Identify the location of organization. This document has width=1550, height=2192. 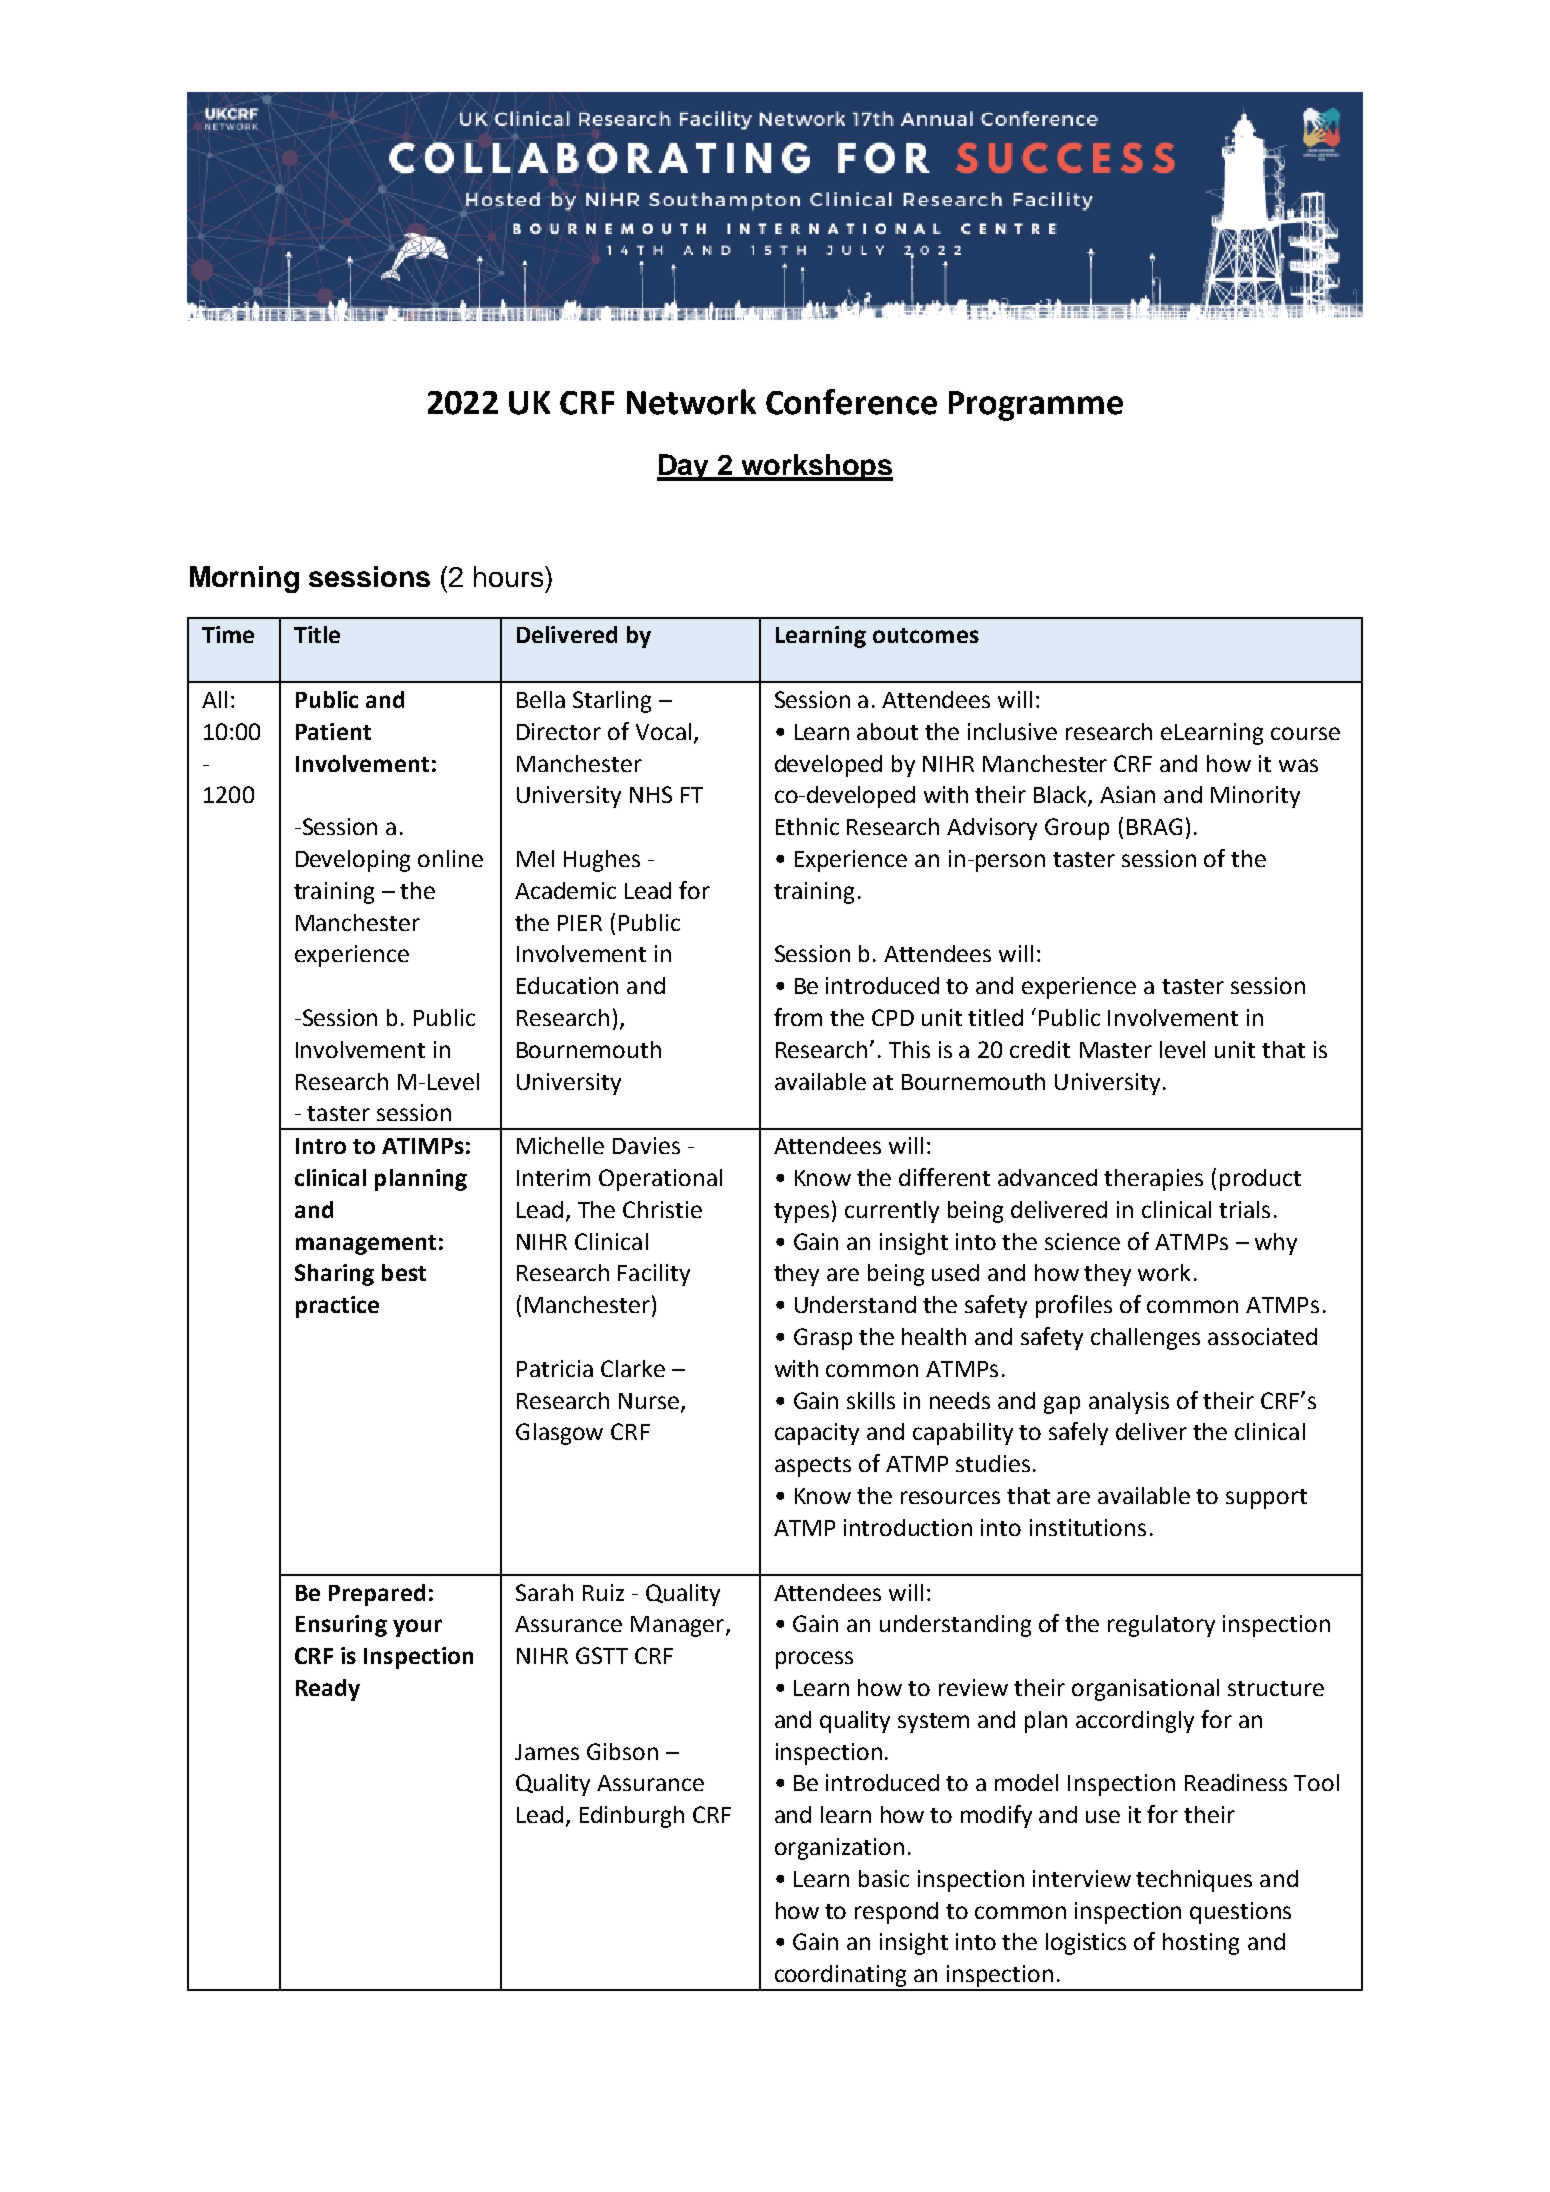
(839, 1849).
